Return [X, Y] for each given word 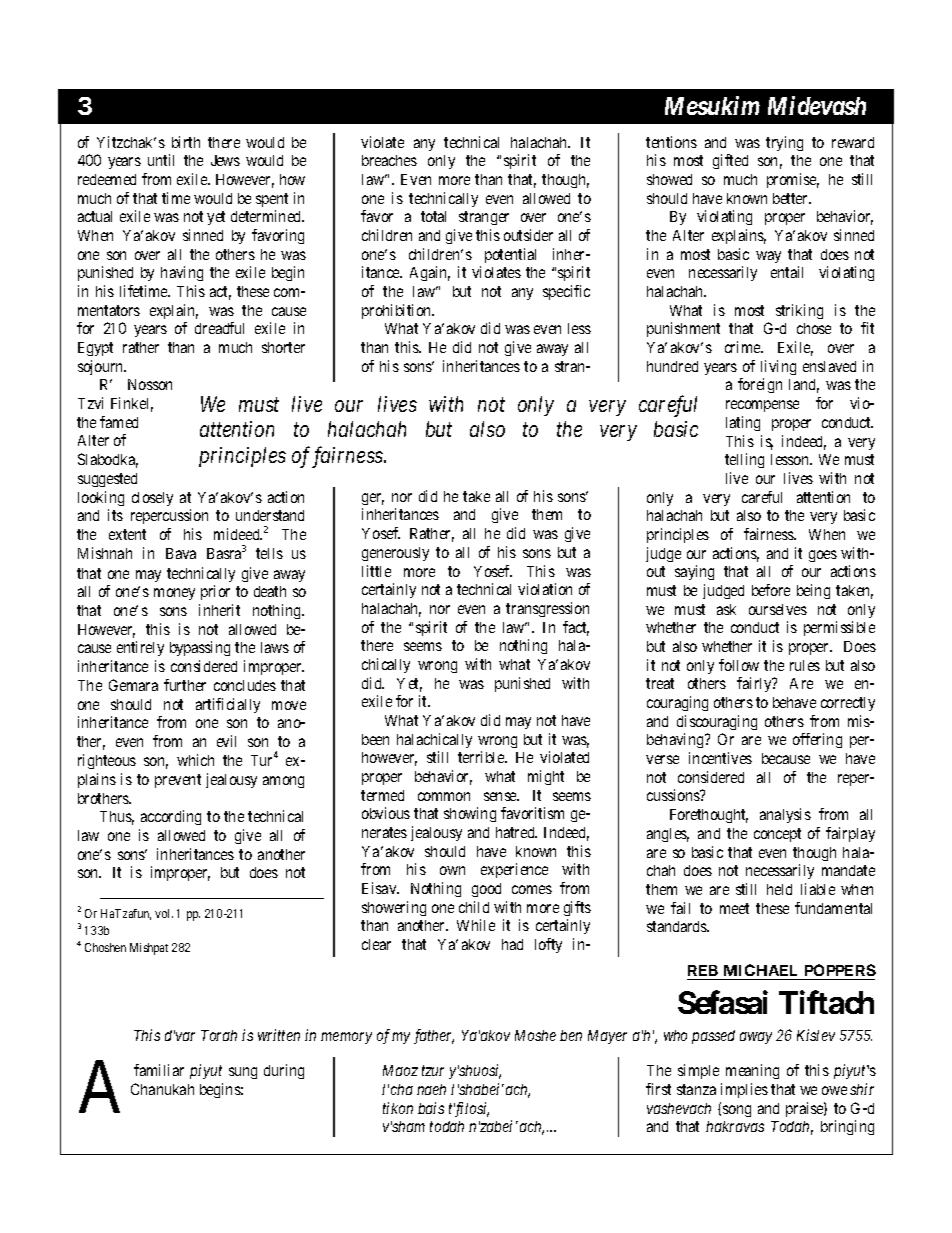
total [433, 216]
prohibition [398, 311]
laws [275, 647]
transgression [547, 609]
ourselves [778, 609]
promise [793, 180]
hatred [516, 832]
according [171, 817]
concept [777, 835]
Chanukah [162, 1089]
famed [119, 422]
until [161, 160]
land [804, 386]
